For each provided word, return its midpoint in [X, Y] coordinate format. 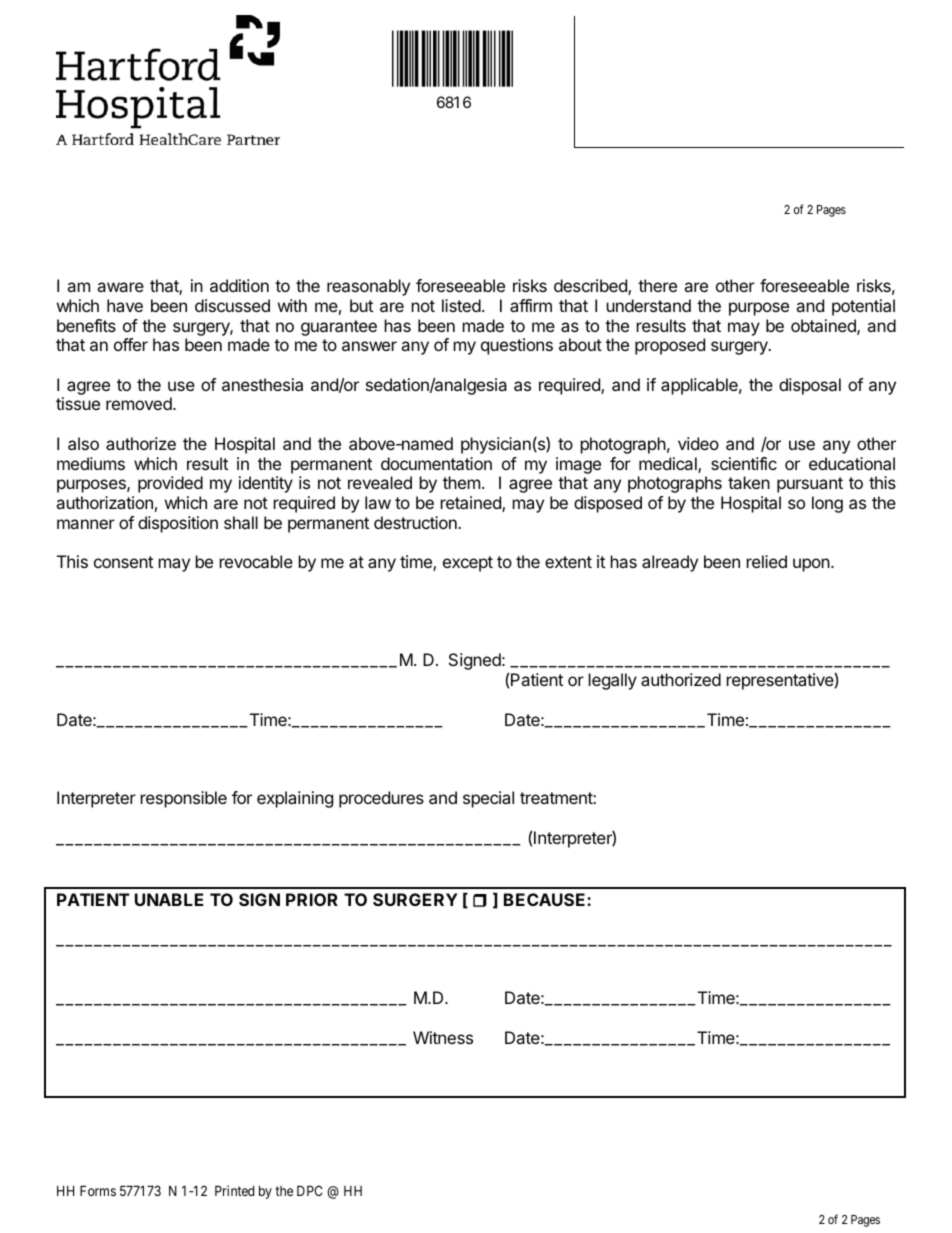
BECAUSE [546, 899]
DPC [310, 1190]
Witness [443, 1037]
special [488, 799]
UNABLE [169, 899]
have [125, 305]
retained [472, 504]
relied [767, 561]
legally [613, 681]
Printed [234, 1190]
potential [863, 307]
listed [461, 305]
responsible [184, 799]
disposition [178, 524]
